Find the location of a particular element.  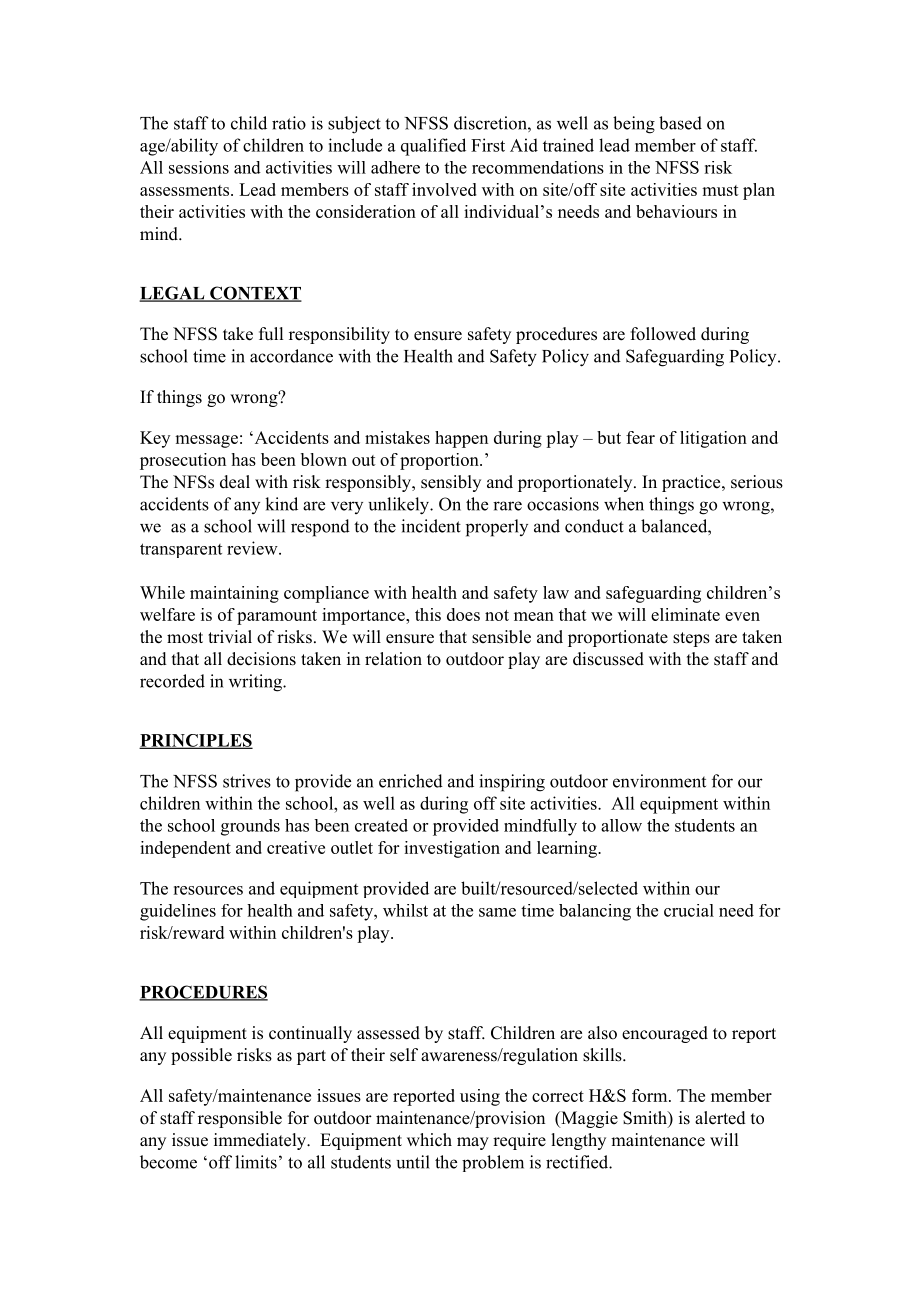

may is located at coordinates (473, 1143).
